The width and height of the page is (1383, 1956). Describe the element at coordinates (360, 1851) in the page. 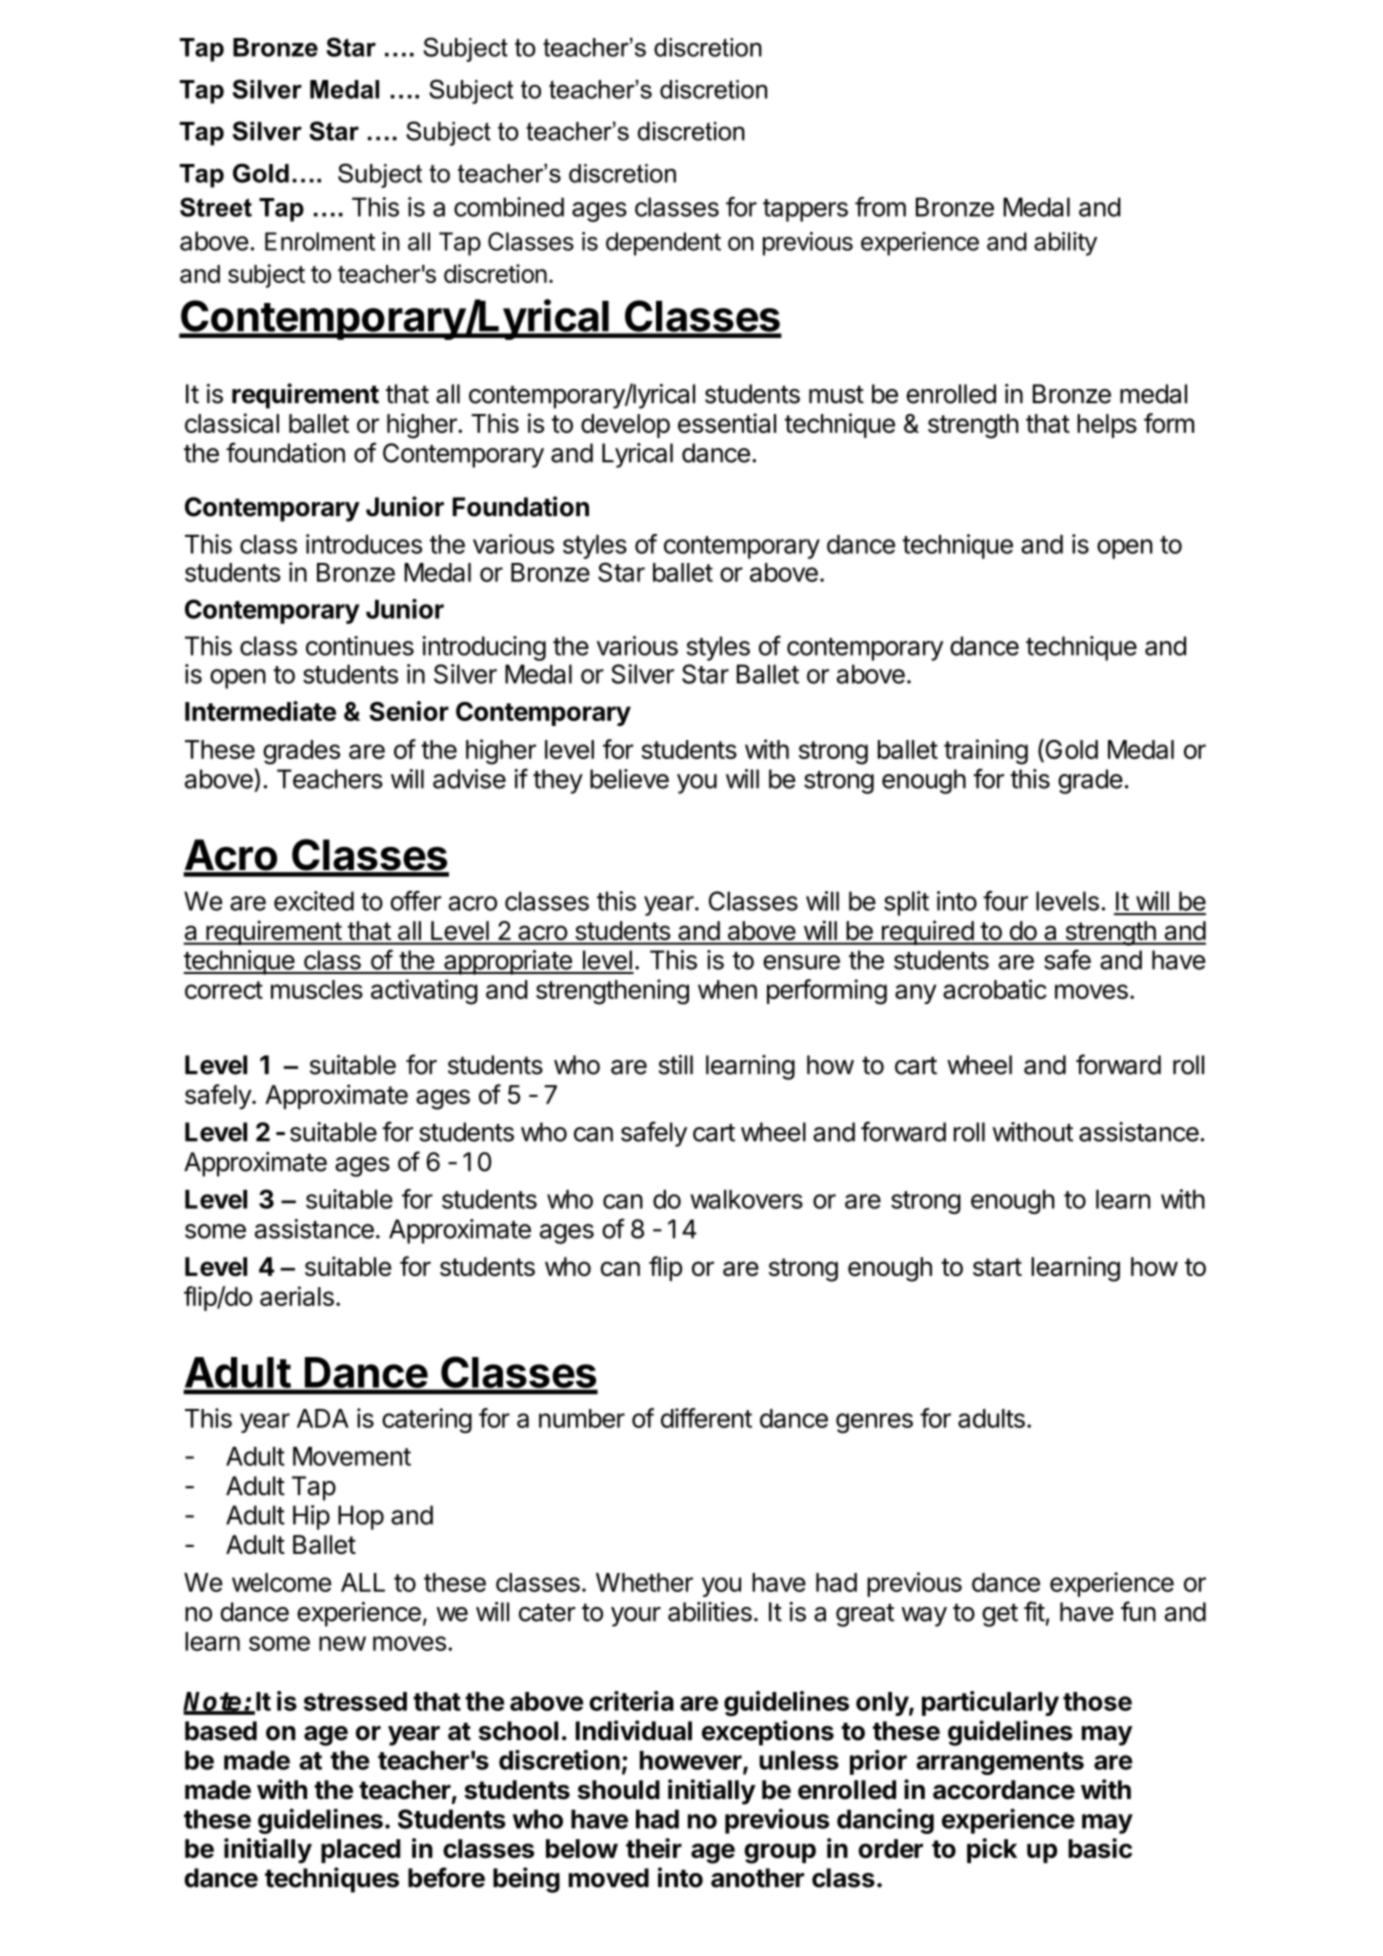

I see `placed` at that location.
